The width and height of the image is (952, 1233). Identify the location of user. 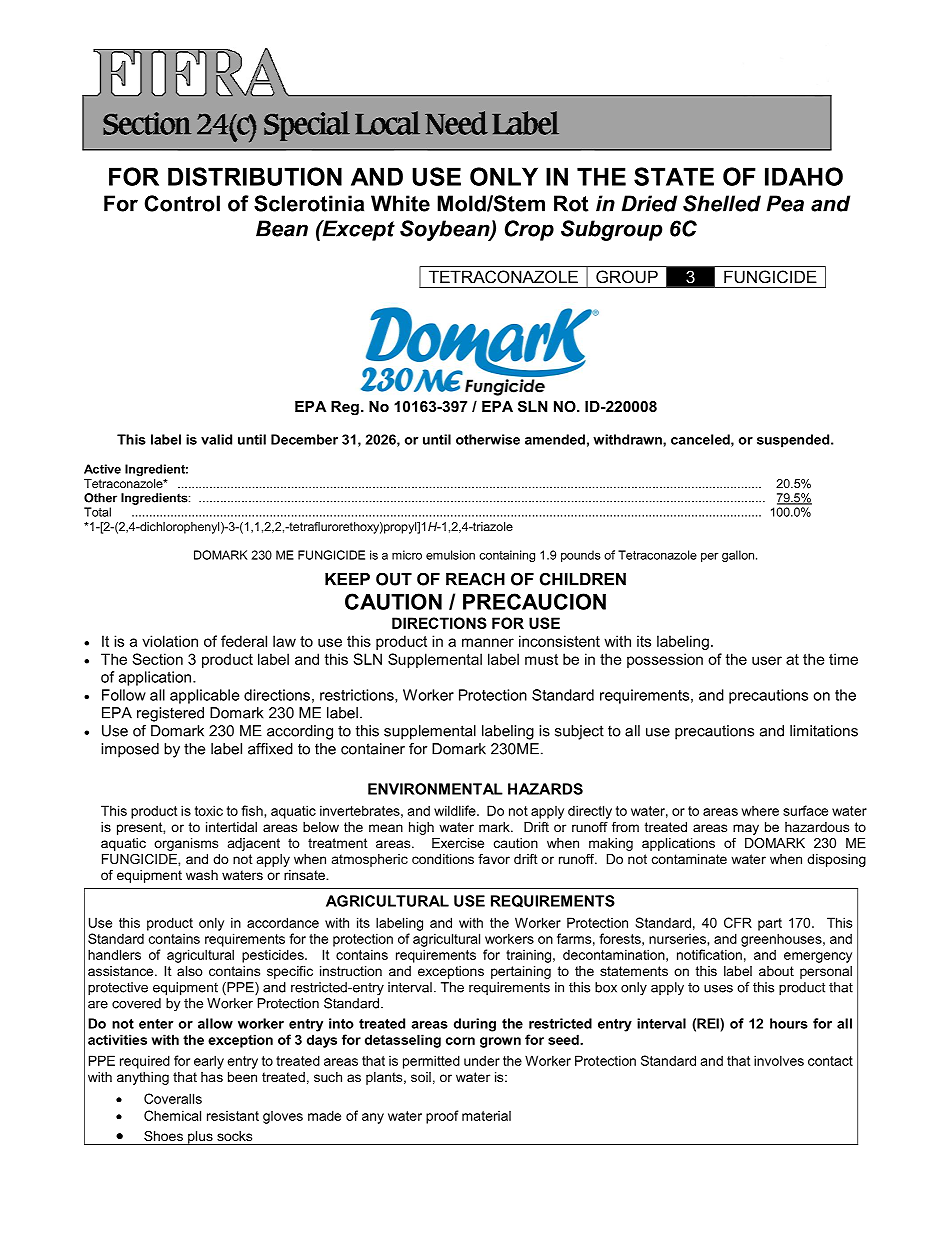
(767, 660).
